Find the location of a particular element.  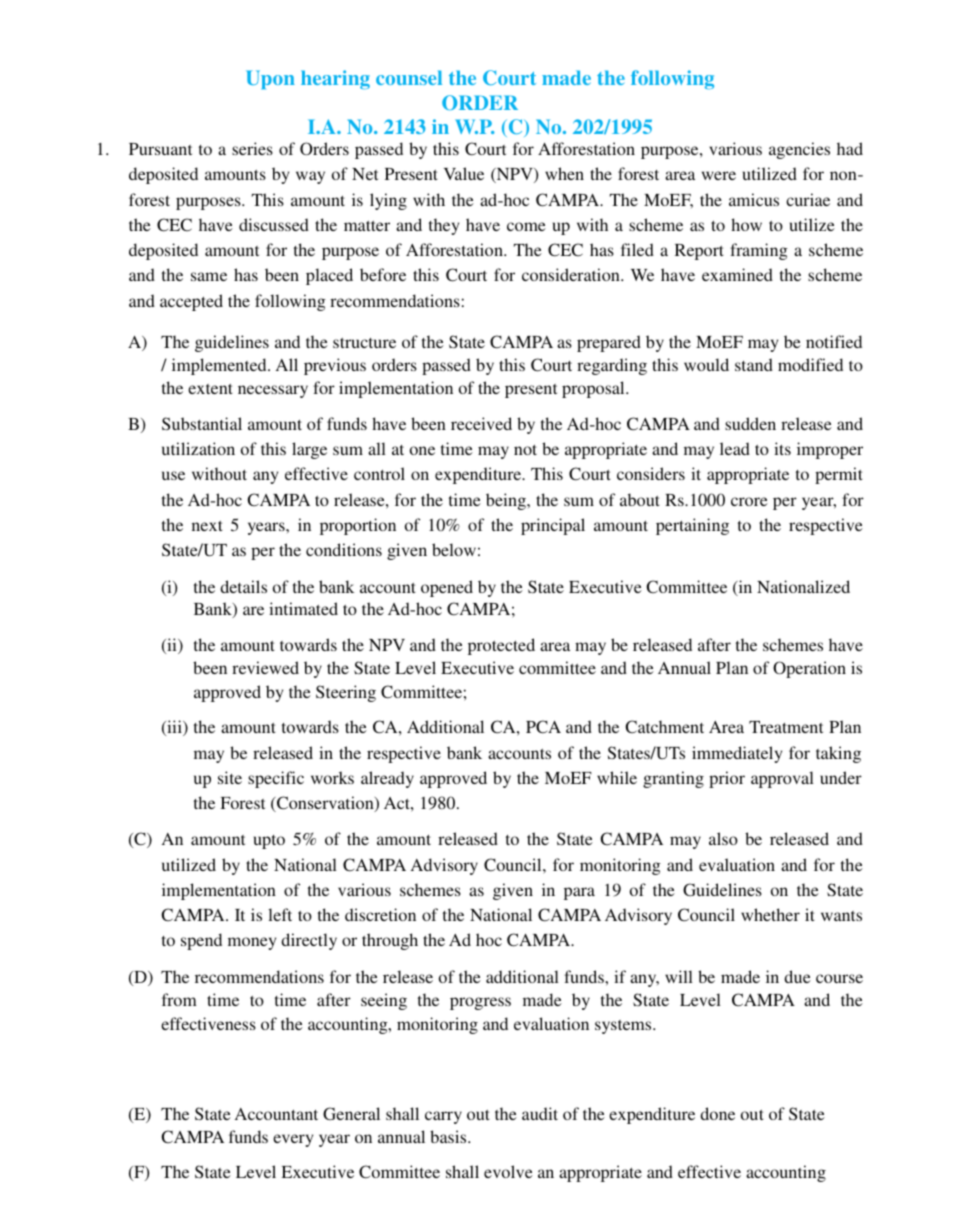

Value is located at coordinates (464, 173).
